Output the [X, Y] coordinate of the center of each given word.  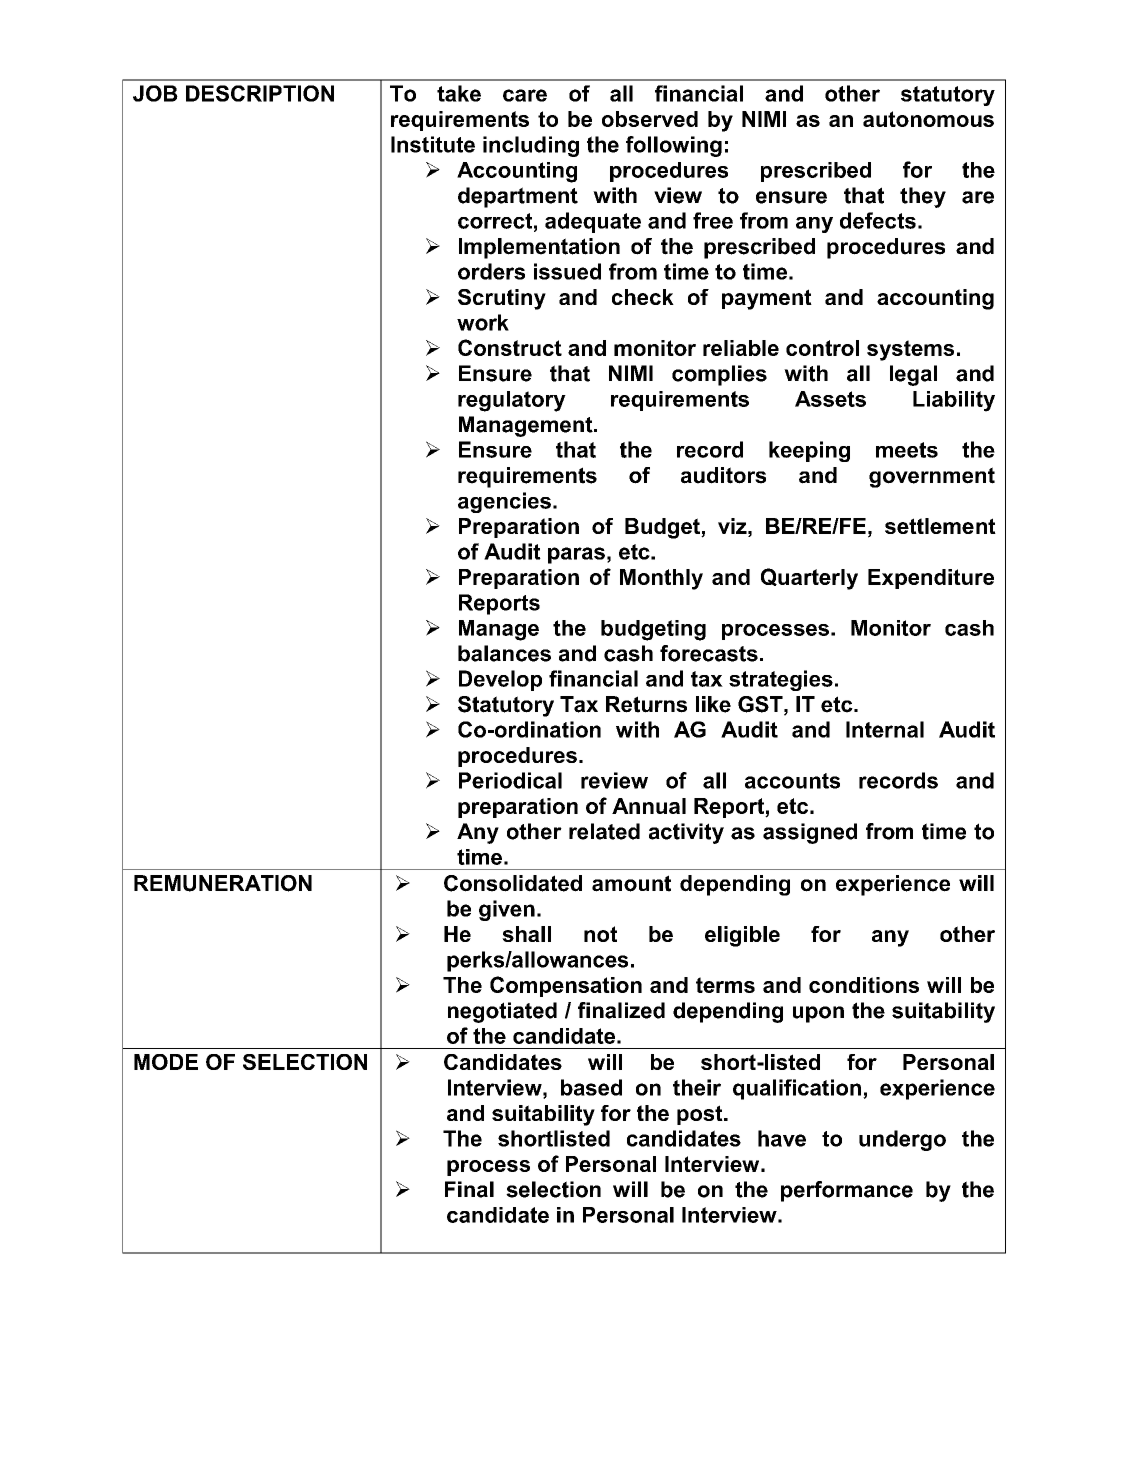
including [531, 146]
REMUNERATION [223, 883]
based [591, 1087]
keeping [809, 451]
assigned [810, 833]
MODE [166, 1062]
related [604, 831]
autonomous [928, 119]
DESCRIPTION [260, 93]
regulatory [512, 401]
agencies [504, 502]
